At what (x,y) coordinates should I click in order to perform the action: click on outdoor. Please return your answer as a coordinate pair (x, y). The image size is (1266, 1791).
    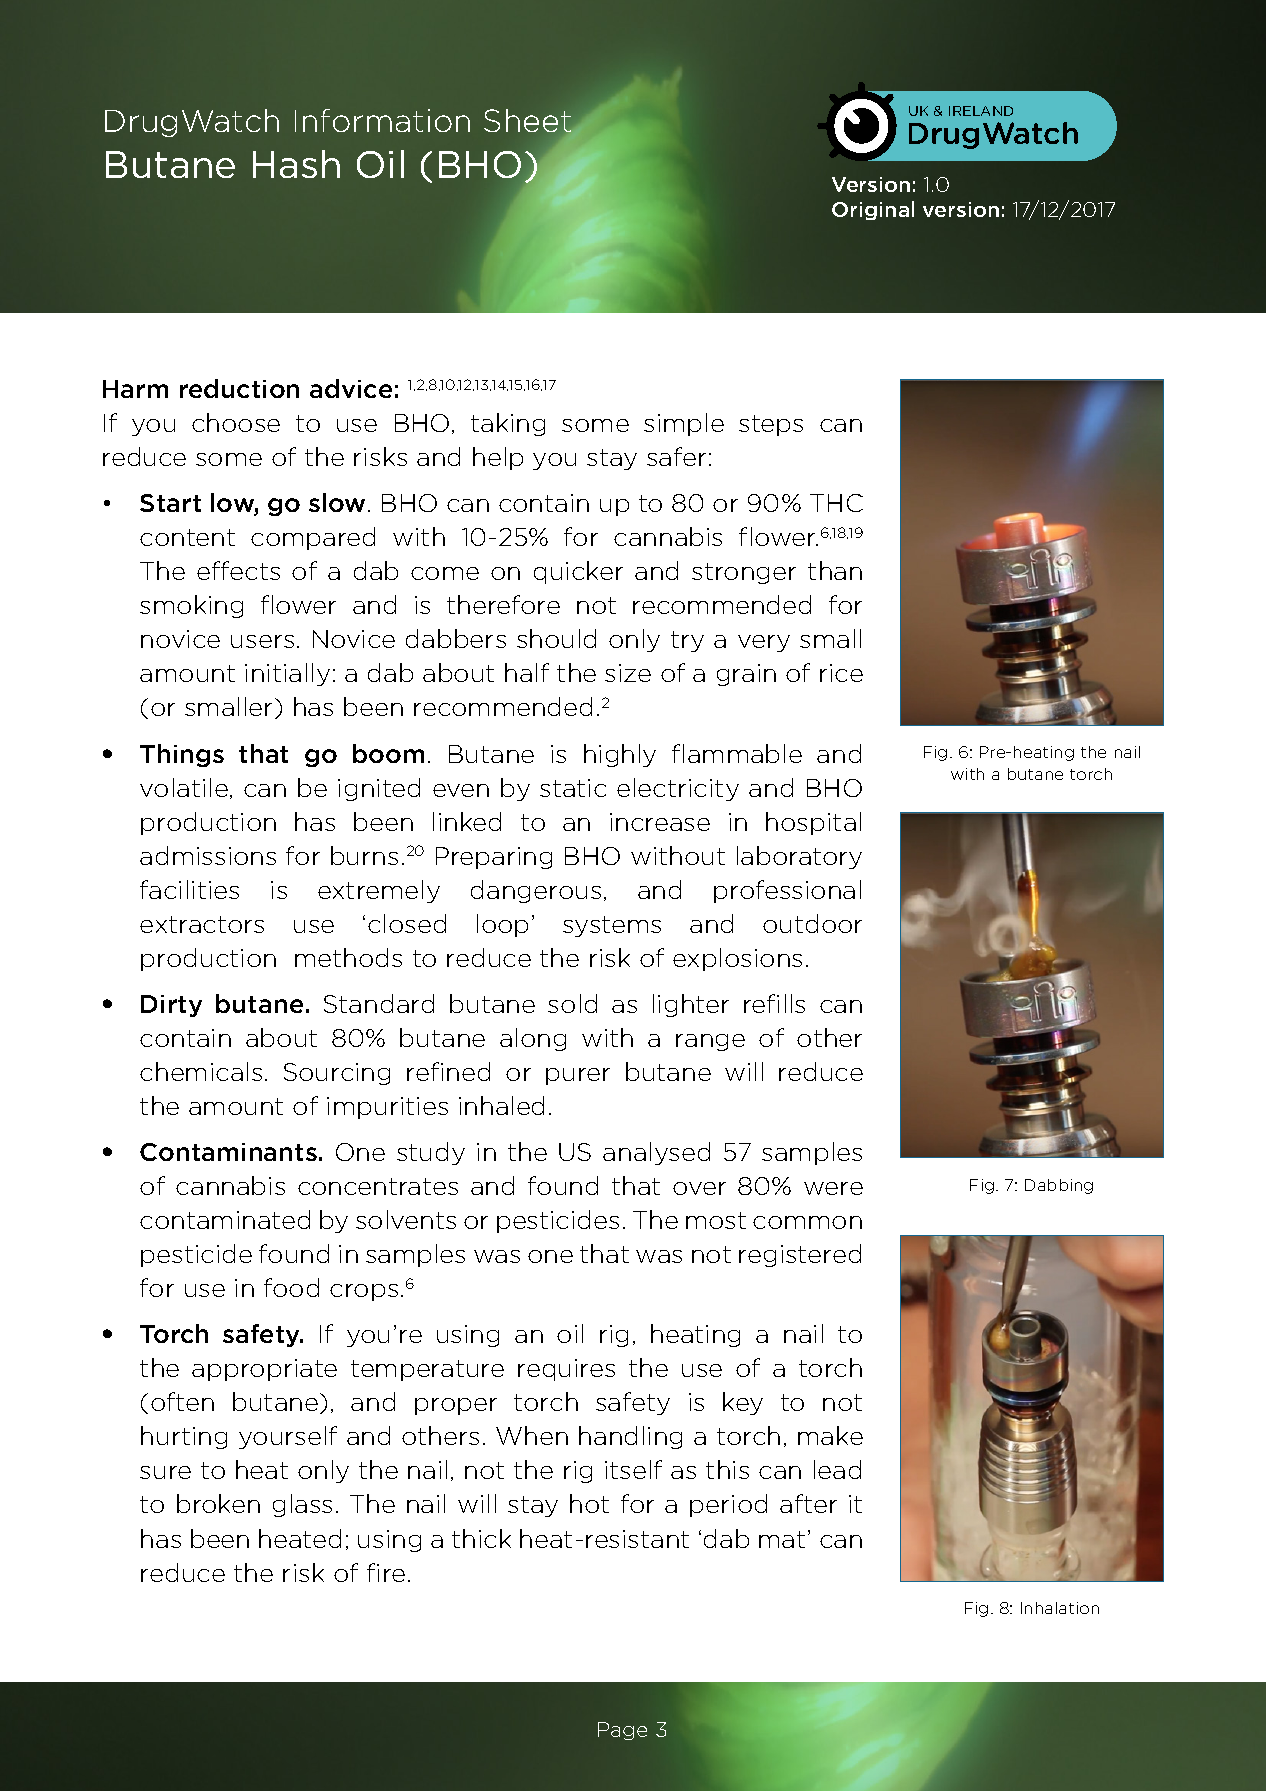
    Looking at the image, I should click on (812, 923).
